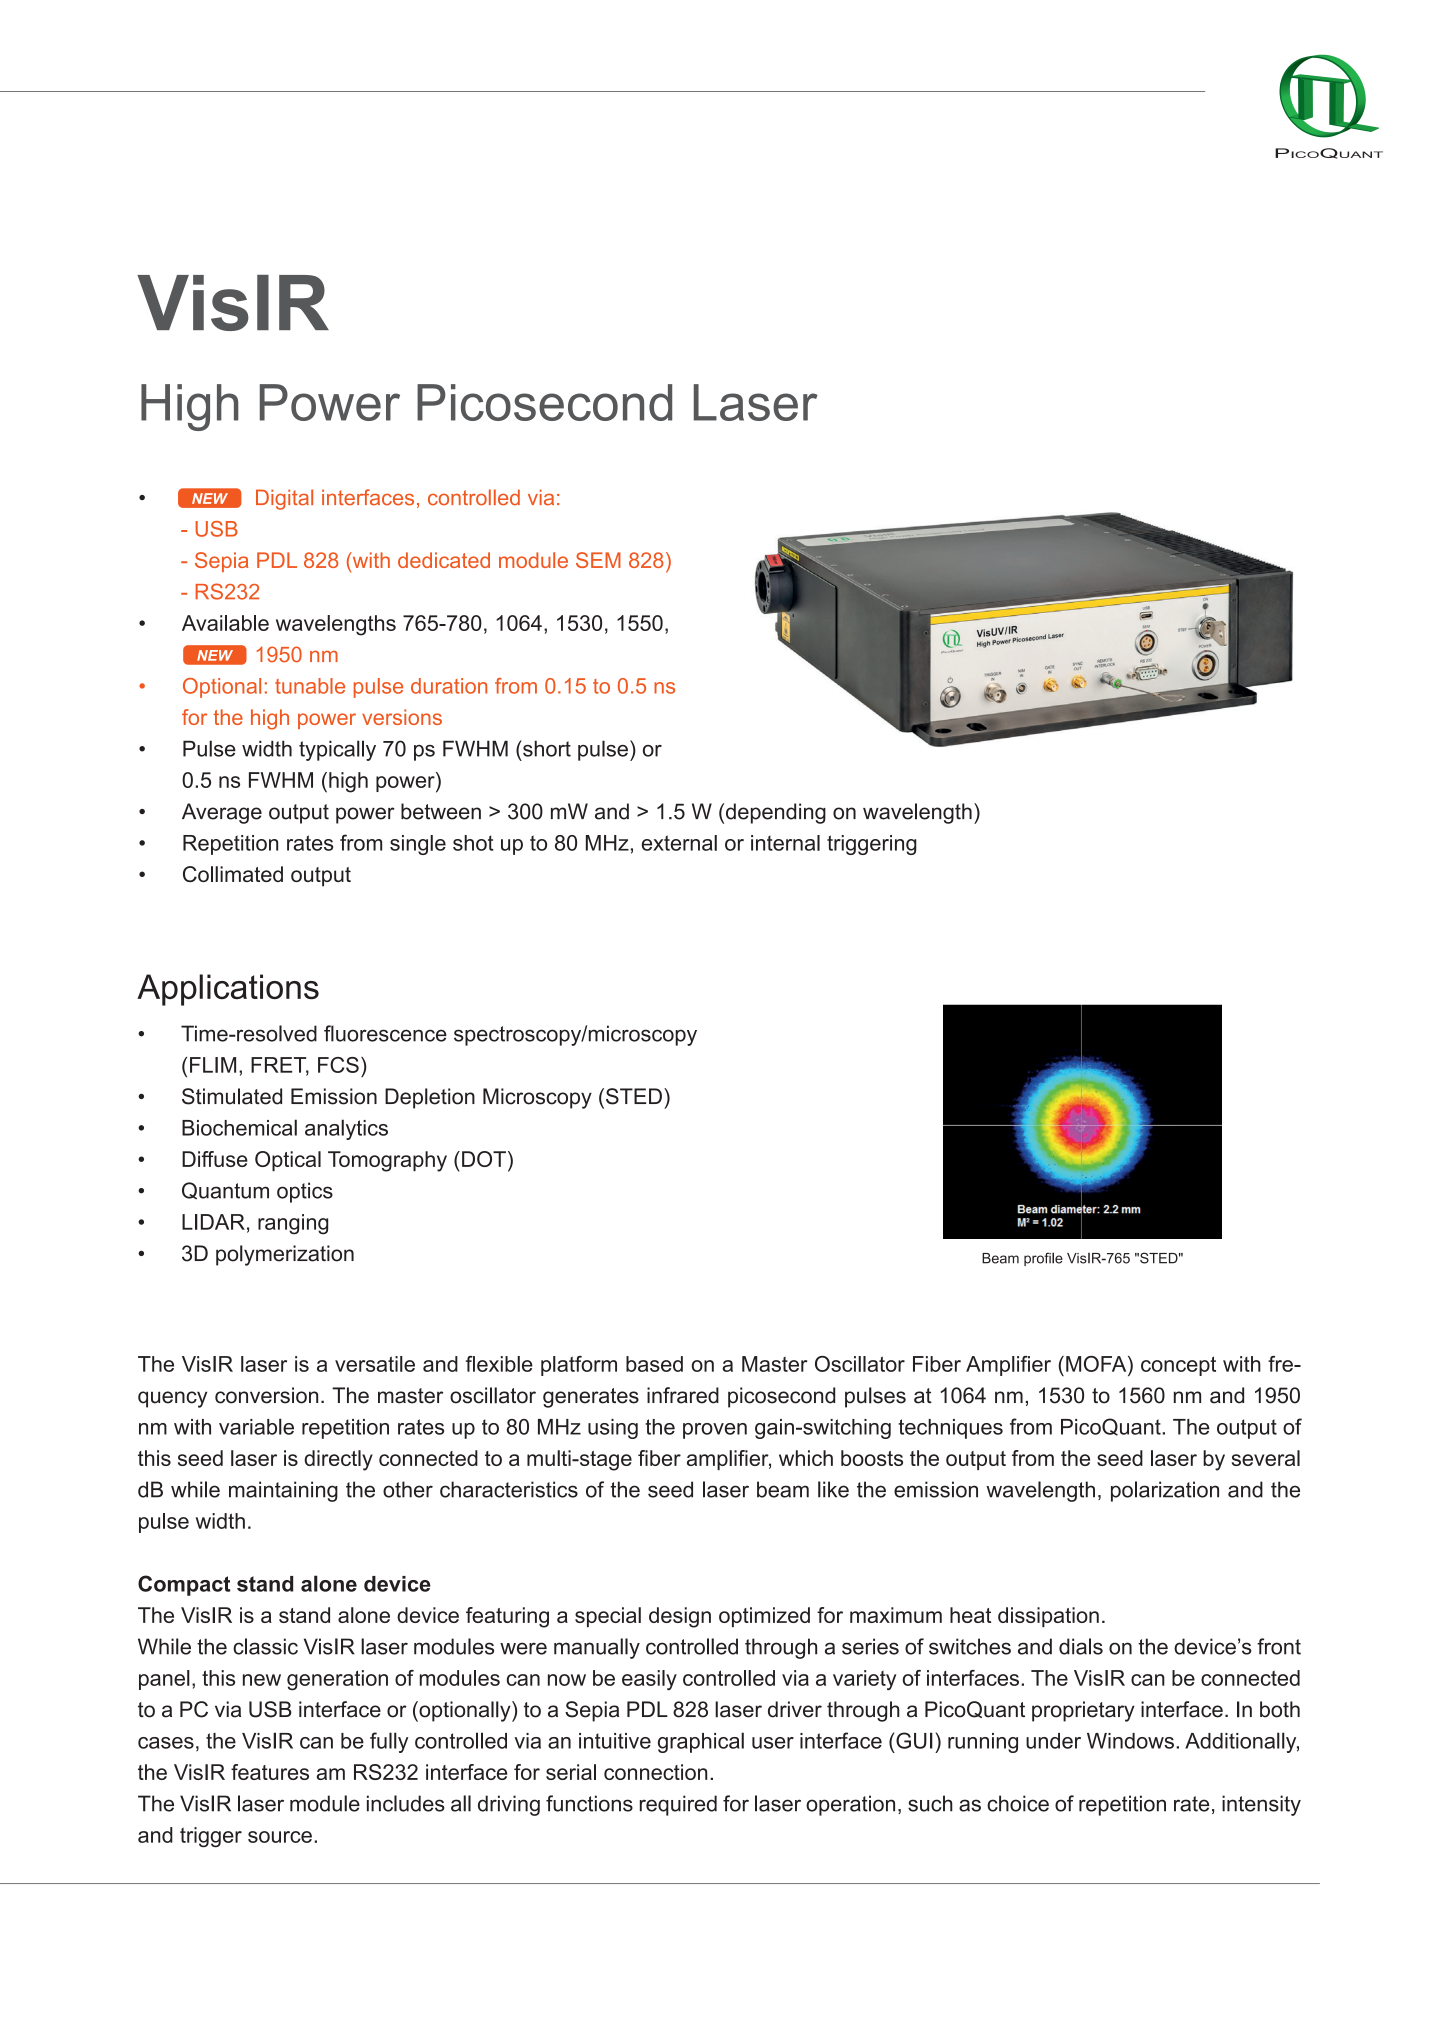 The width and height of the screenshot is (1438, 2034). What do you see at coordinates (284, 499) in the screenshot?
I see `Digital` at bounding box center [284, 499].
